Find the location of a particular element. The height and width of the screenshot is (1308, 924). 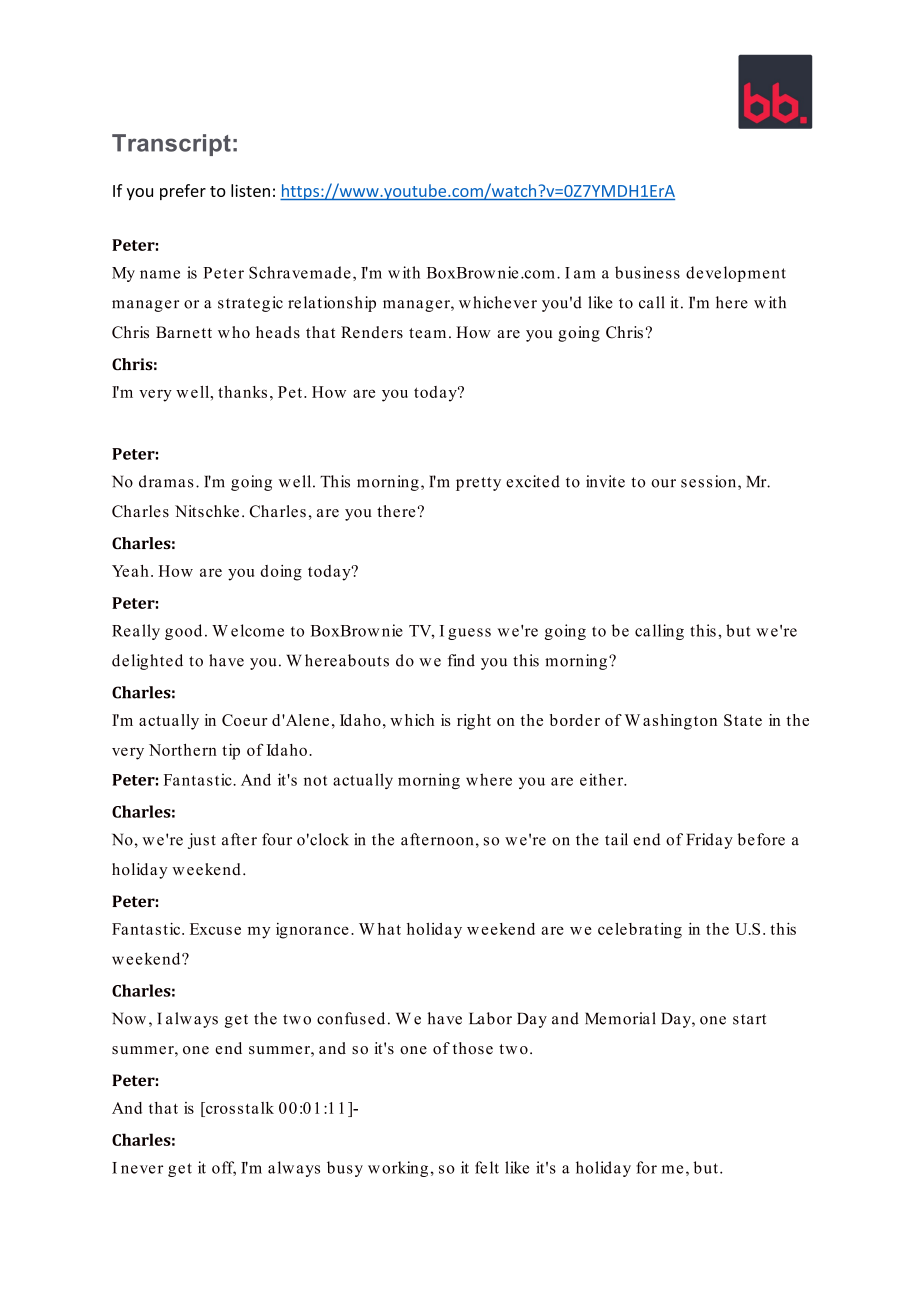

off is located at coordinates (224, 1168).
